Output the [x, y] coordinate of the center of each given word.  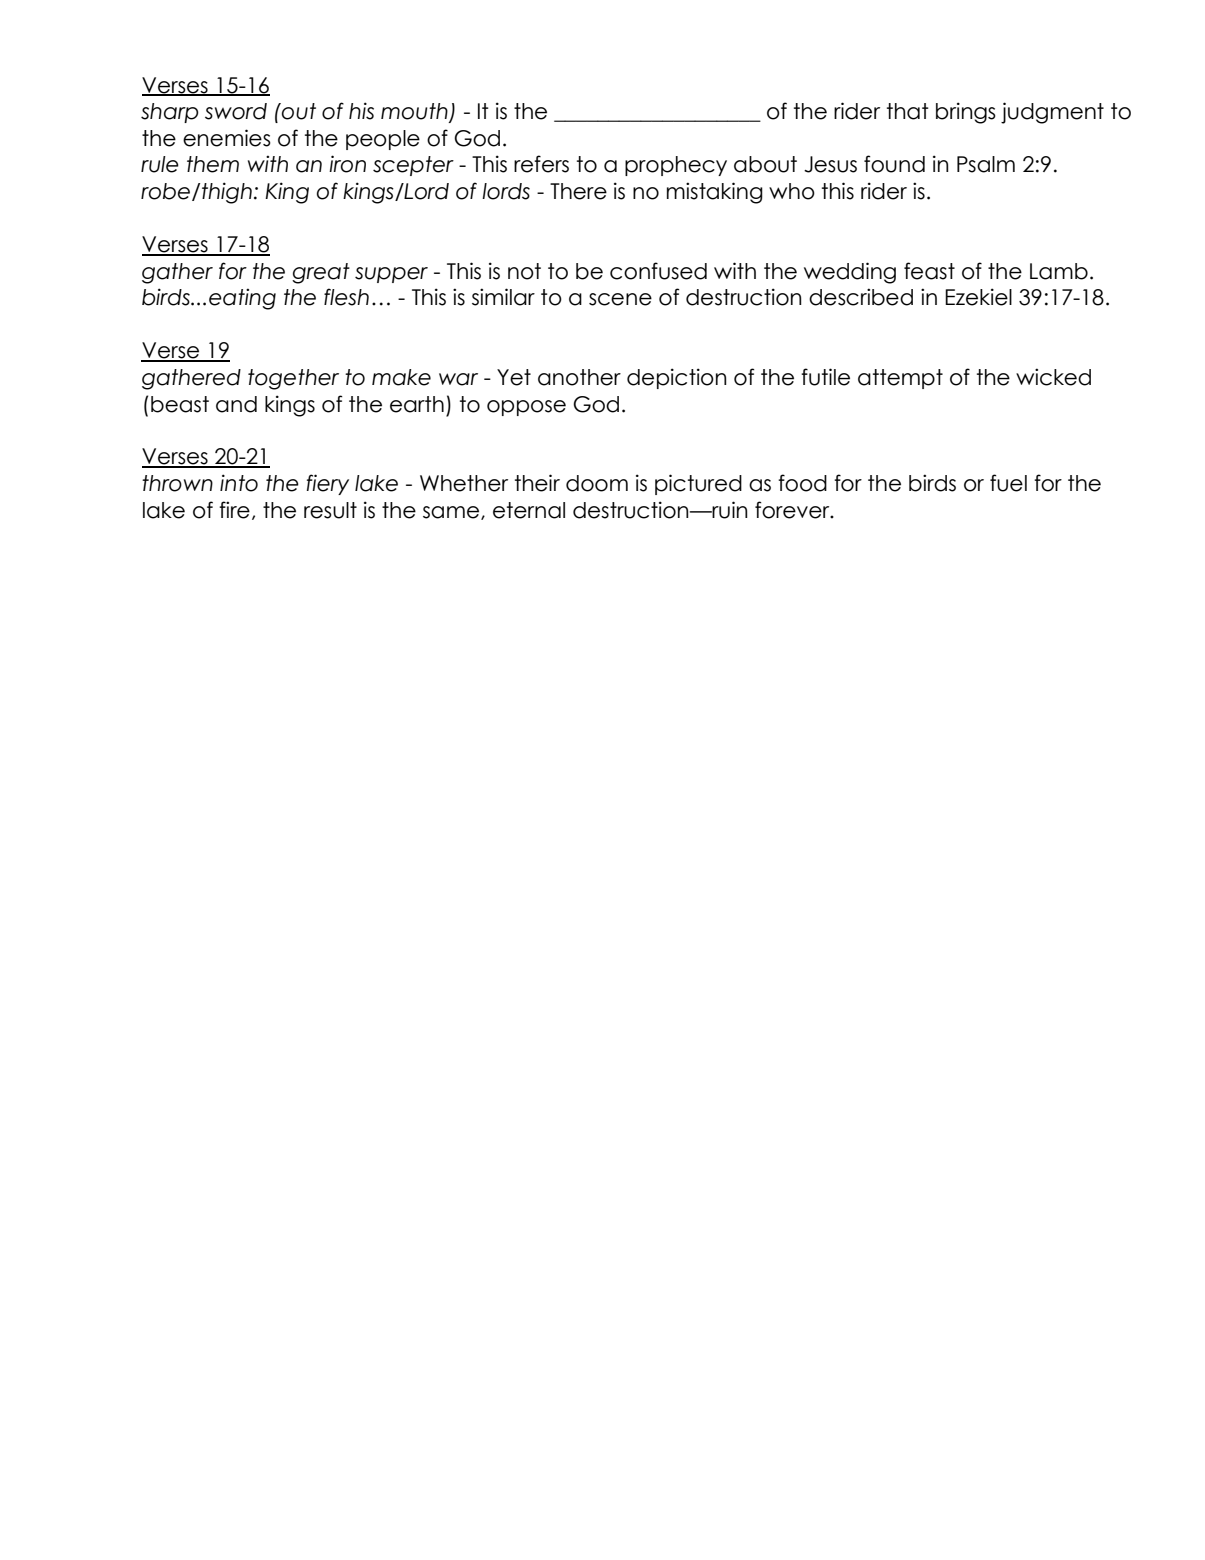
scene [620, 299]
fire [234, 510]
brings [966, 113]
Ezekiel [978, 297]
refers [541, 164]
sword [236, 111]
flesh [346, 297]
